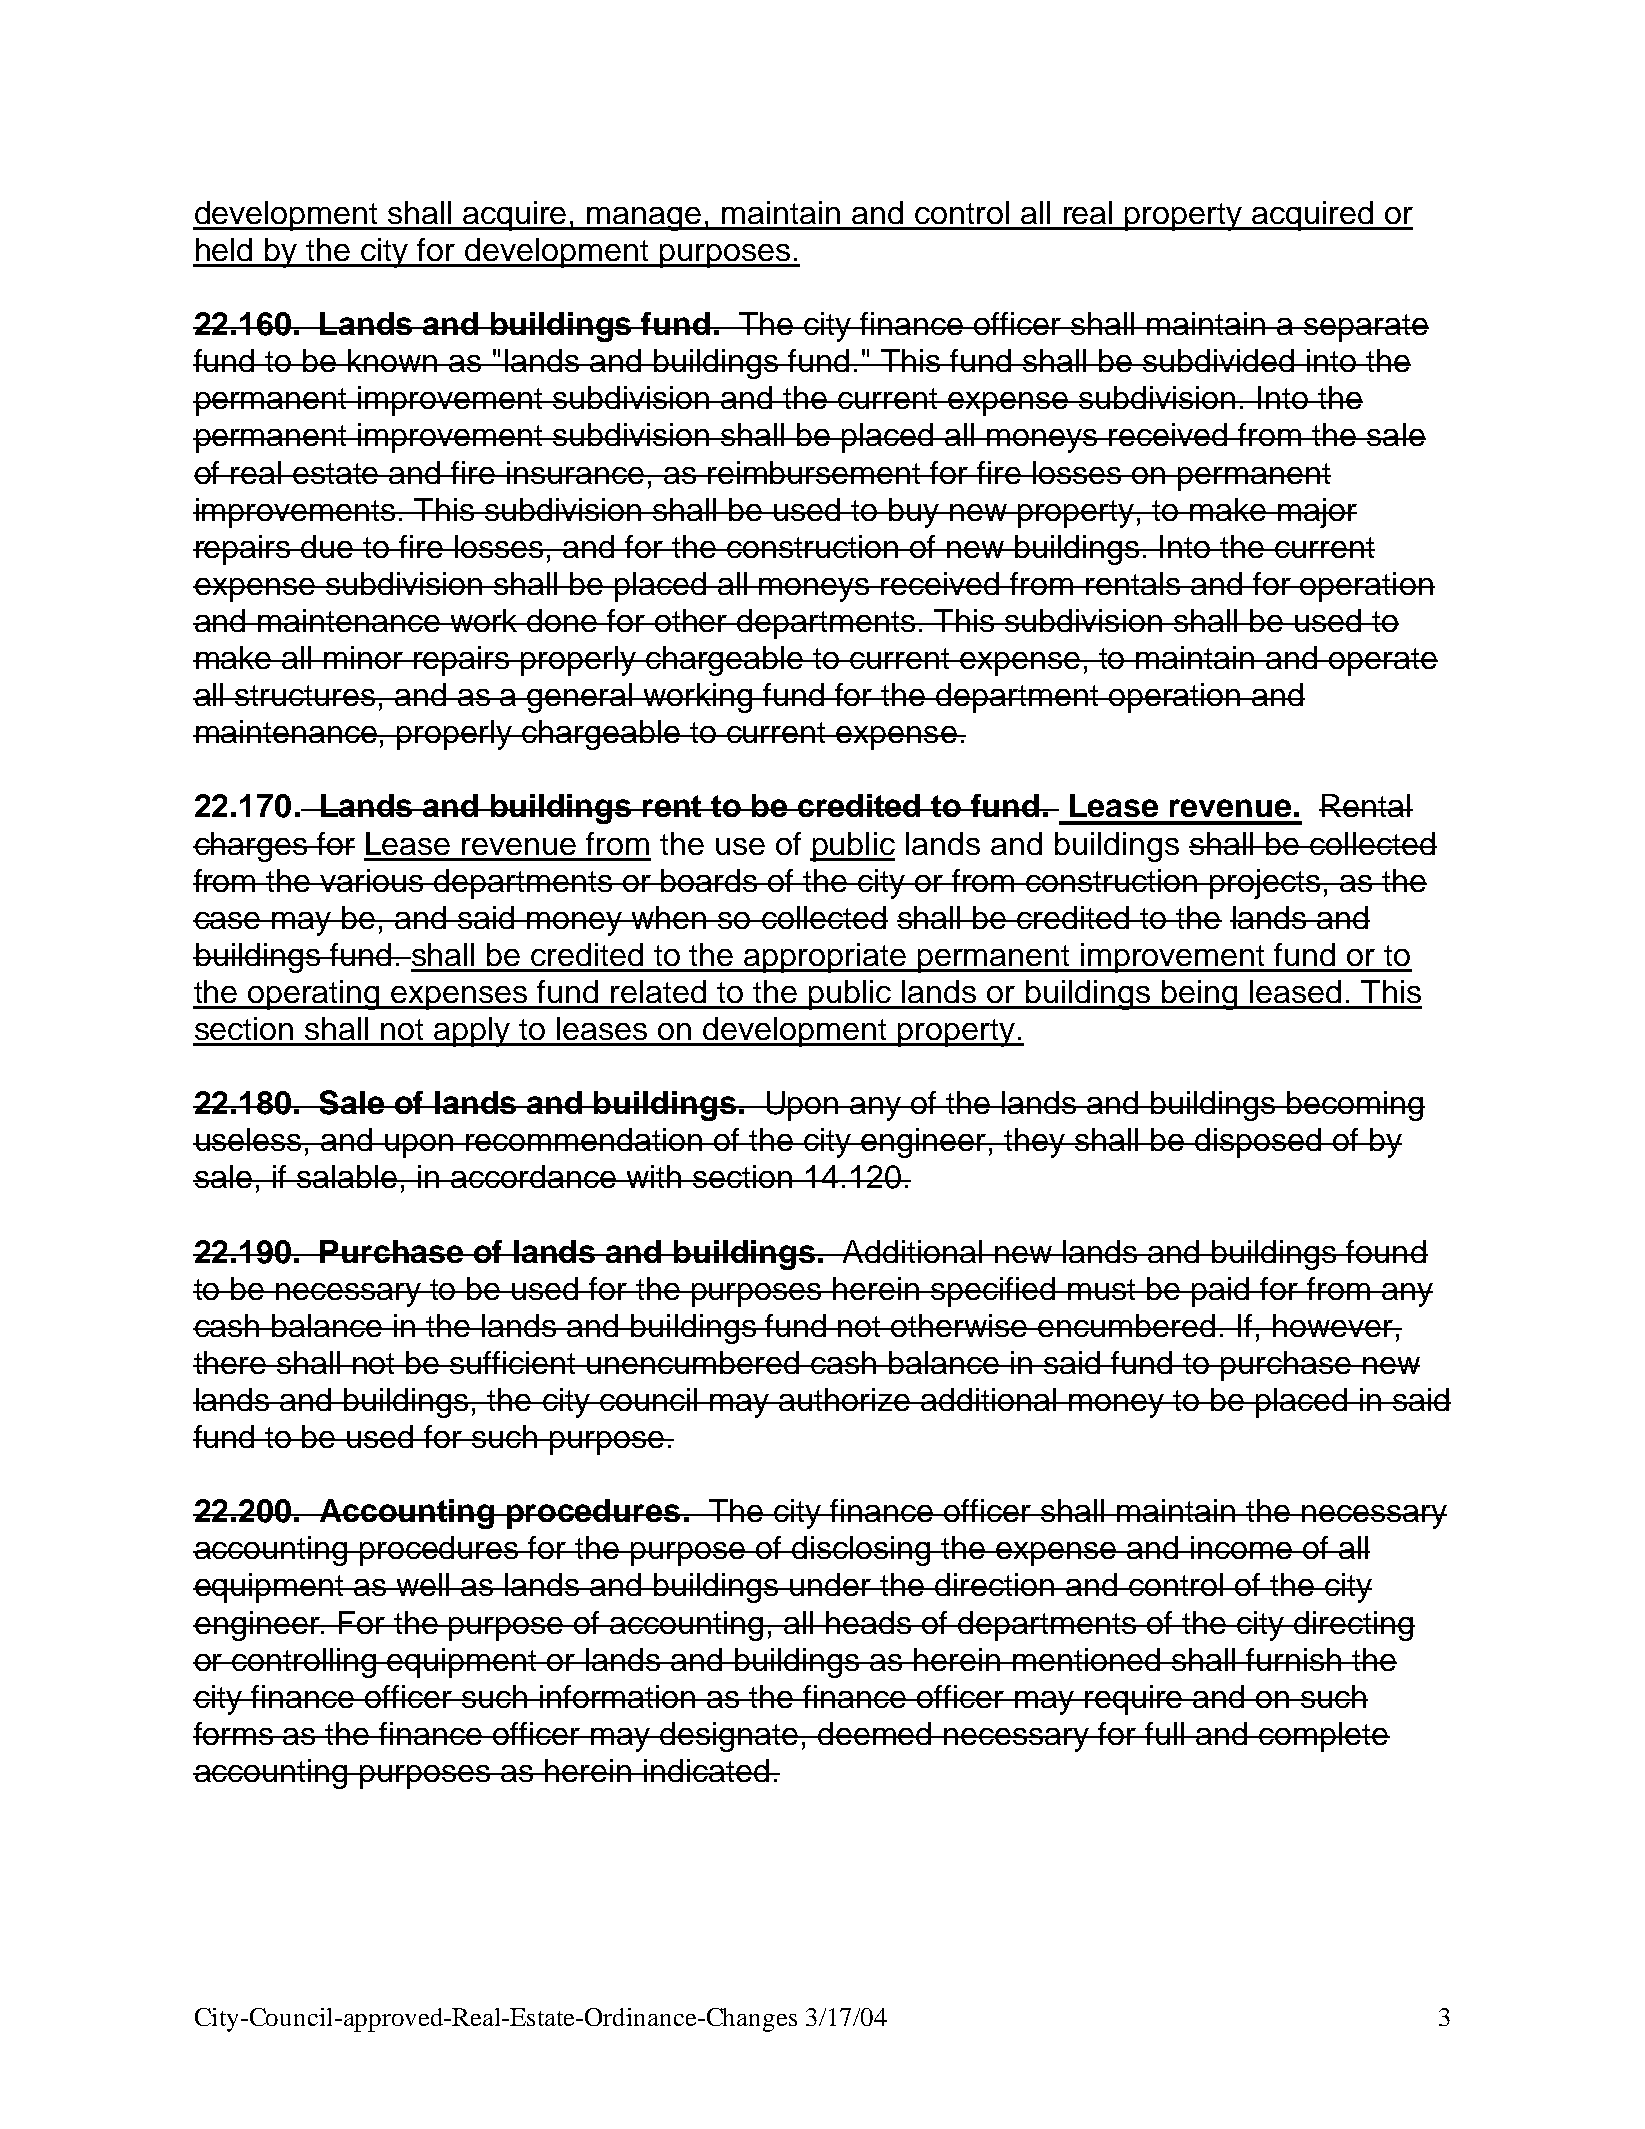 The height and width of the image is (2129, 1645). I want to click on forms, so click(234, 1733).
